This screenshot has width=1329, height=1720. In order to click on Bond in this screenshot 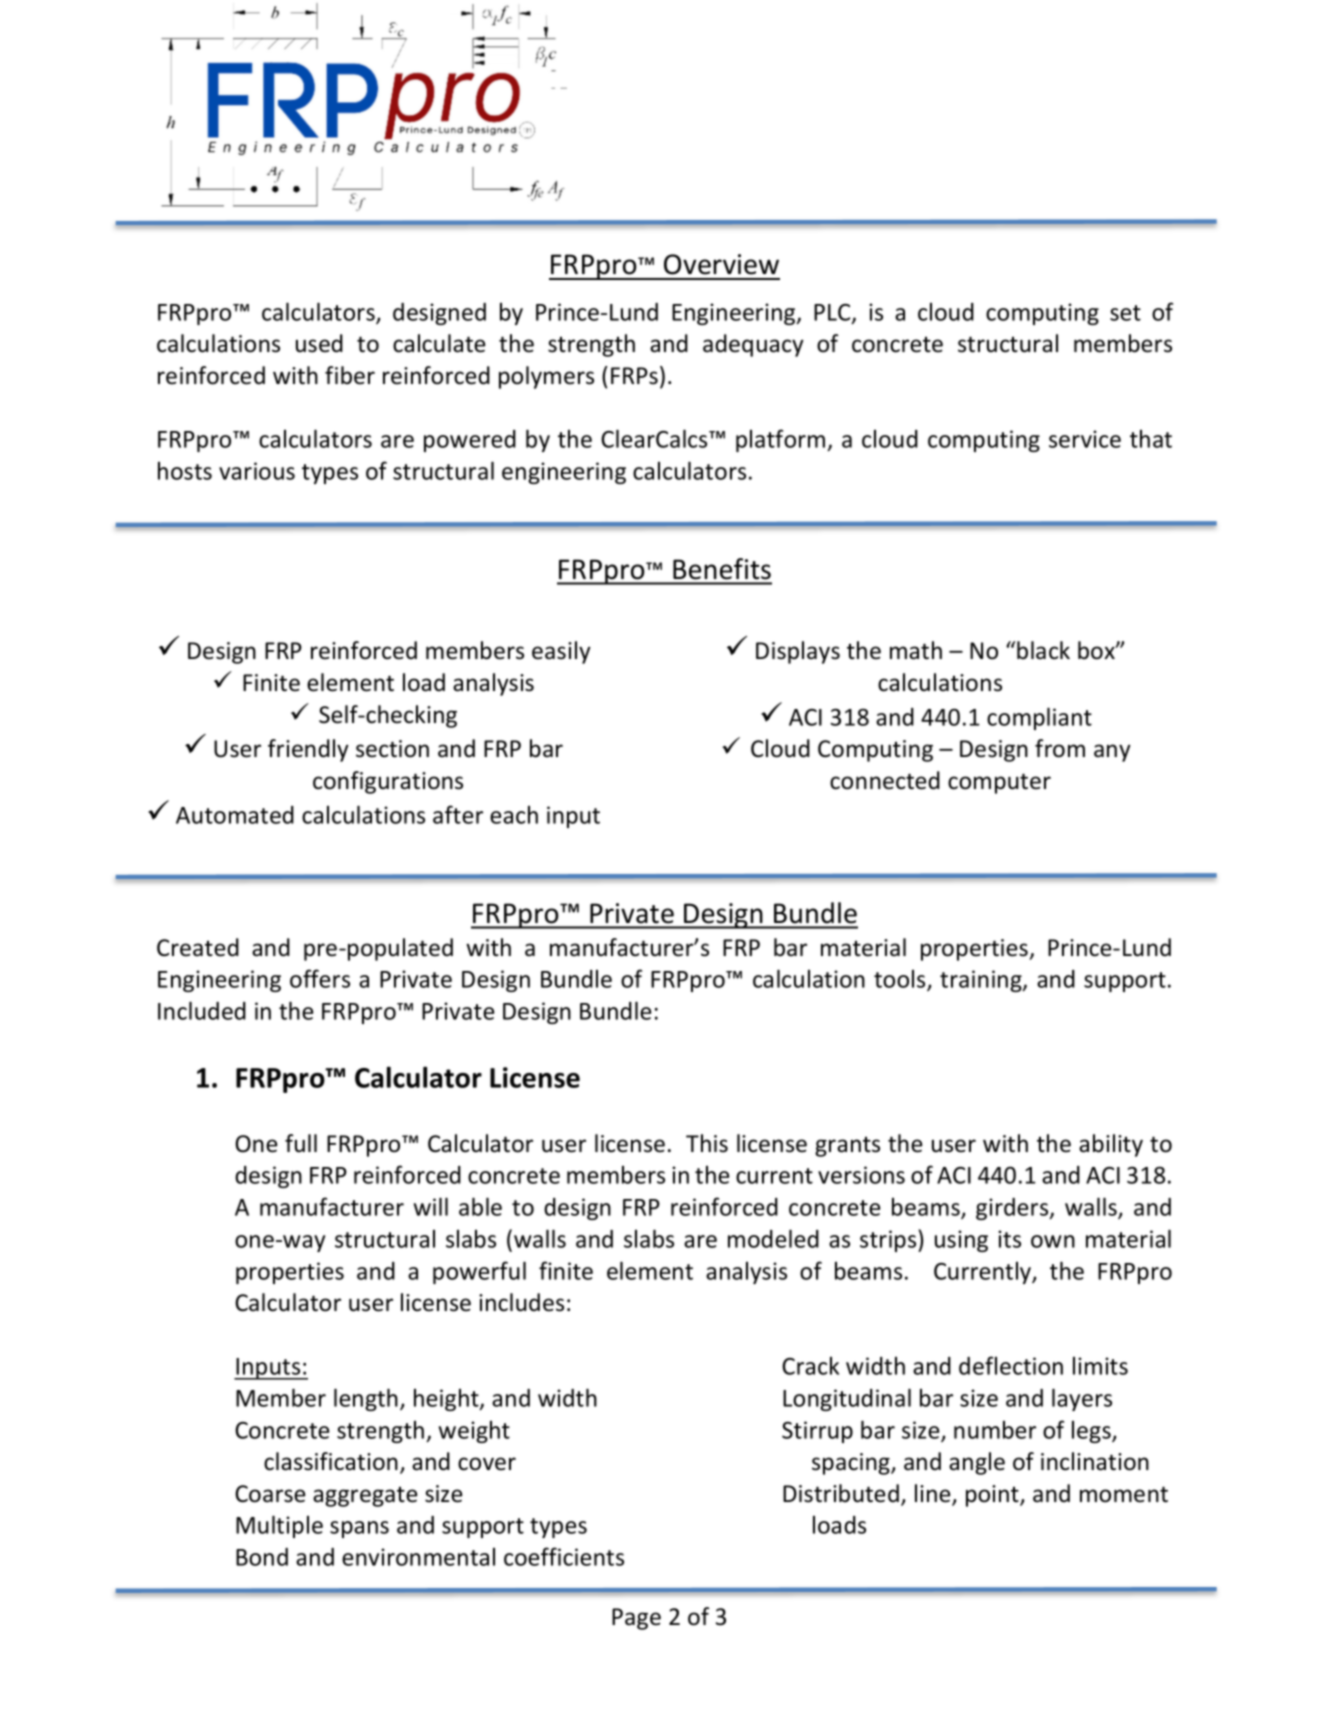, I will do `click(262, 1557)`.
